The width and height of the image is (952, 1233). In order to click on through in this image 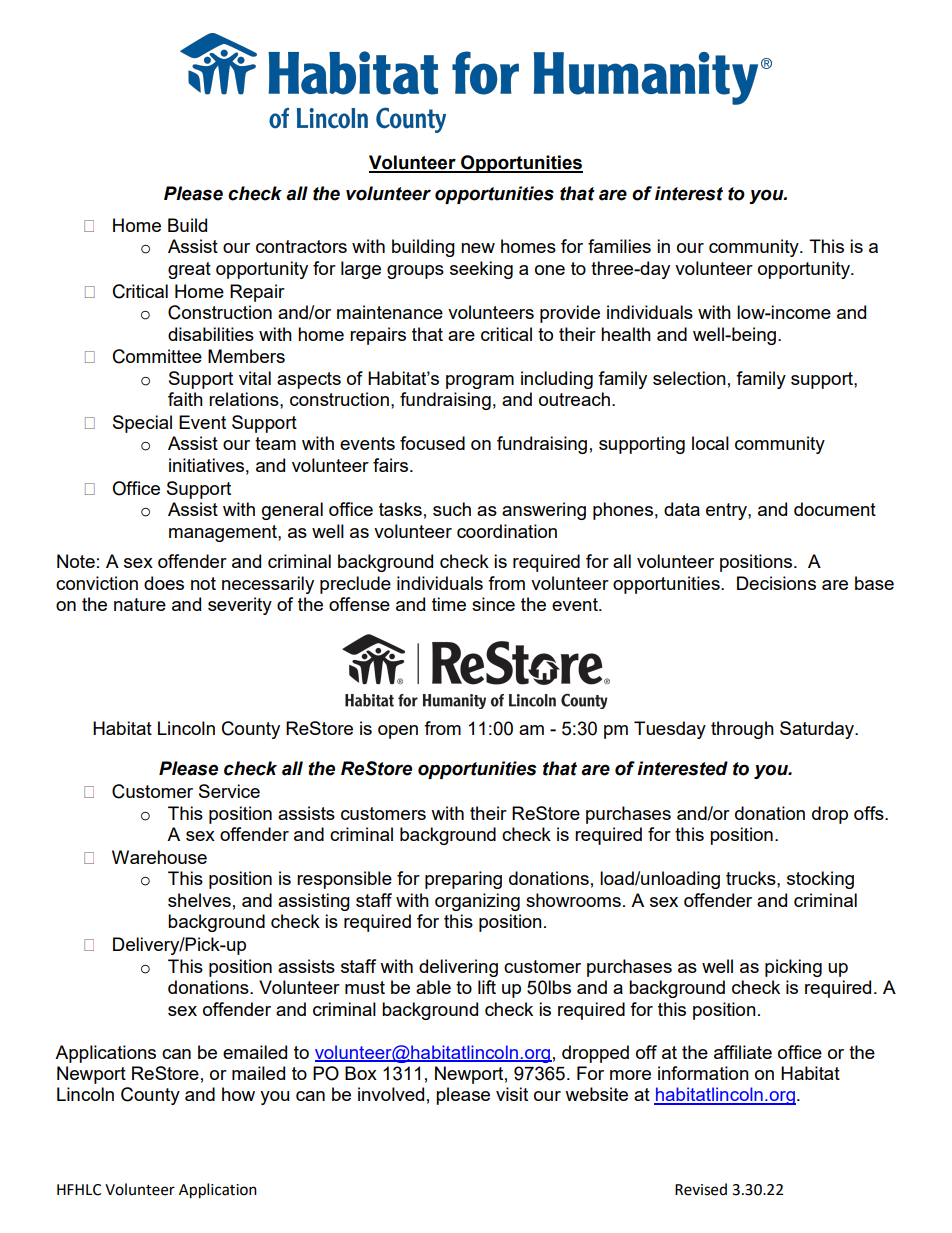, I will do `click(742, 730)`.
